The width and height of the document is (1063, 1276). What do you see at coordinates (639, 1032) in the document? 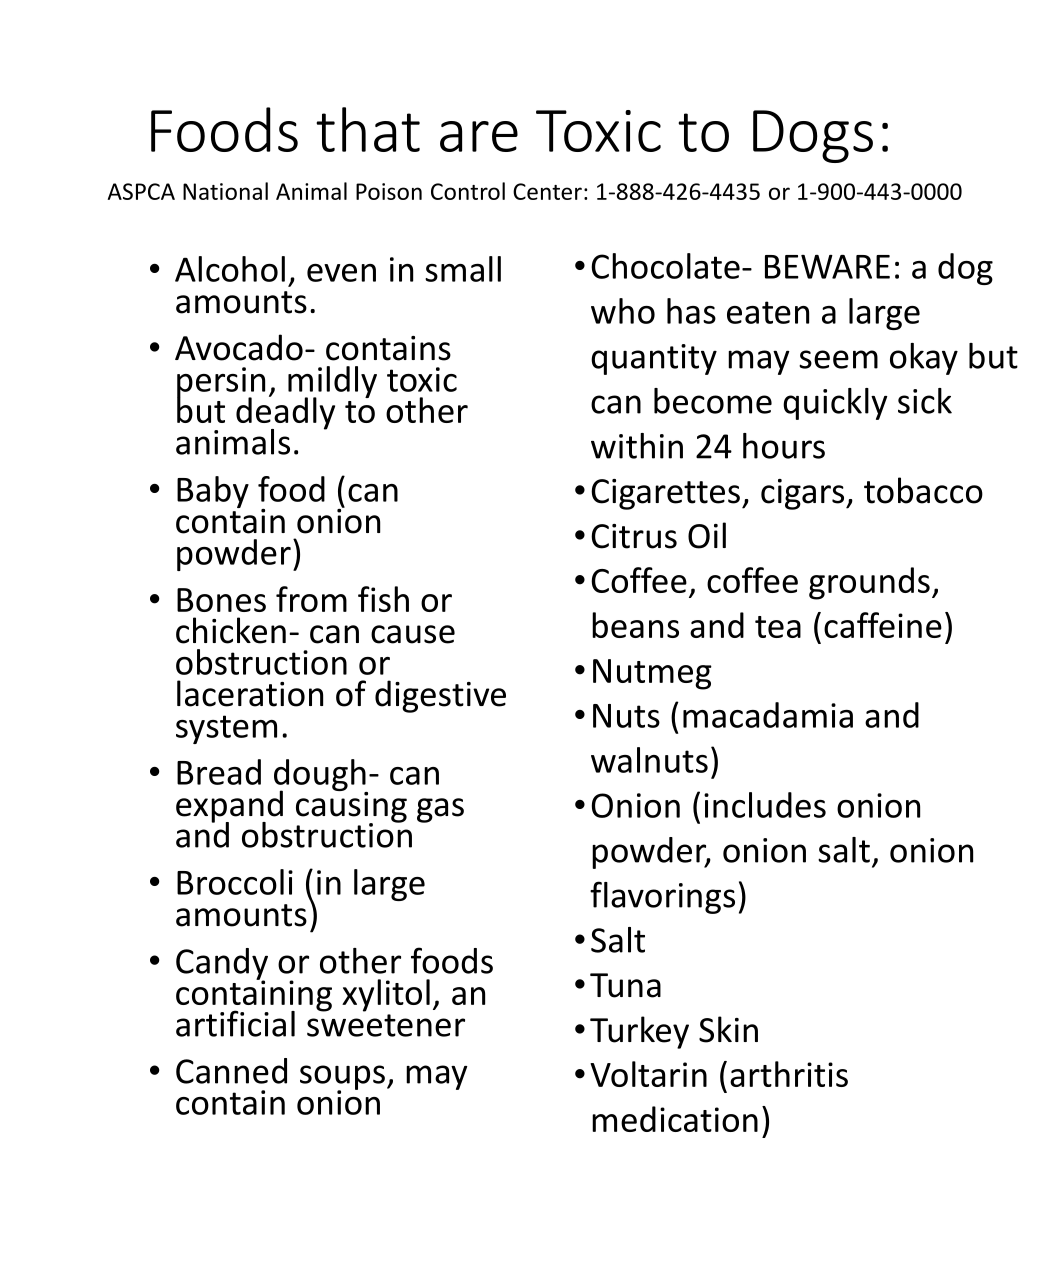
I see `Turkey` at bounding box center [639, 1032].
